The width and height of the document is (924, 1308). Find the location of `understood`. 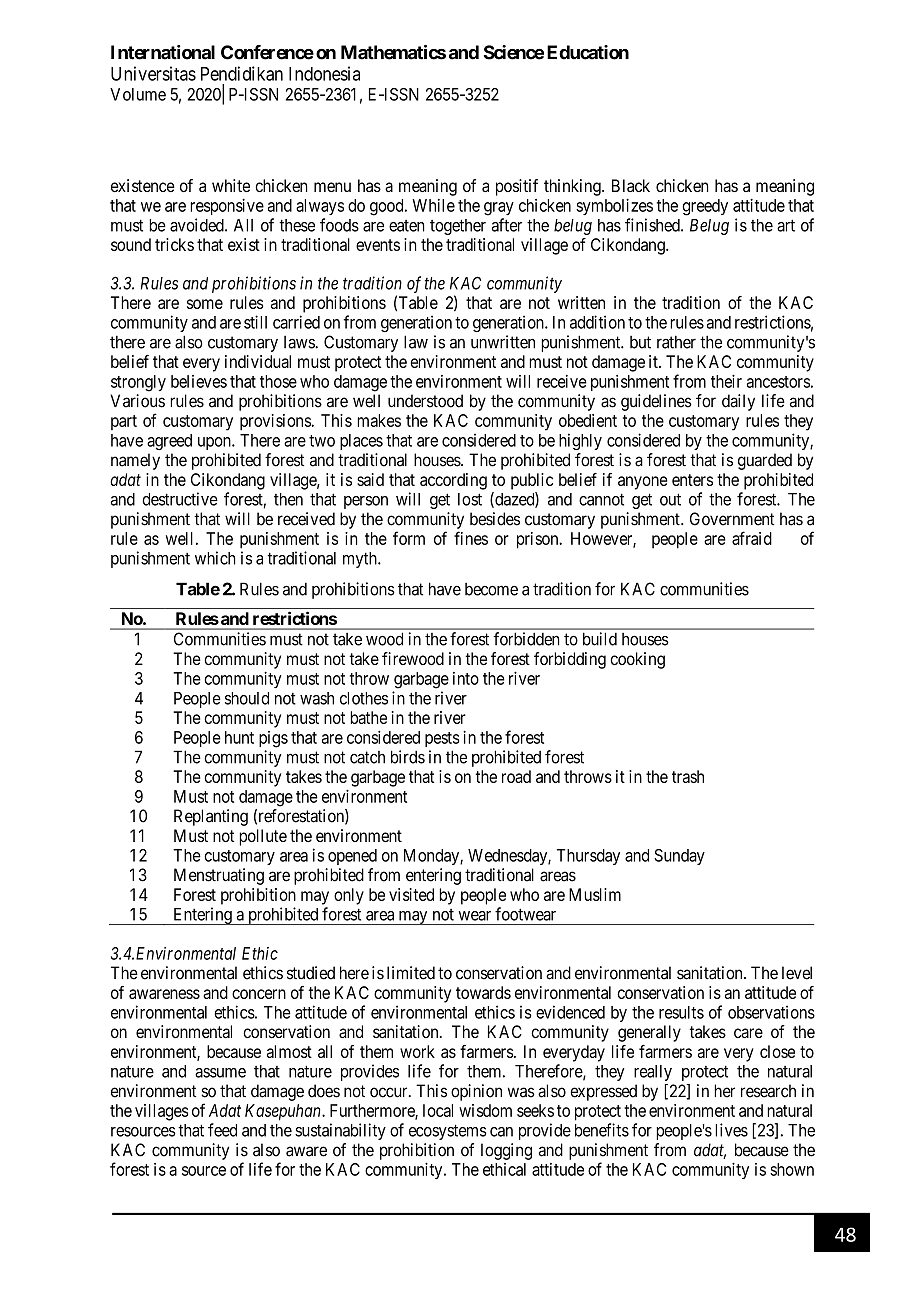

understood is located at coordinates (425, 401).
